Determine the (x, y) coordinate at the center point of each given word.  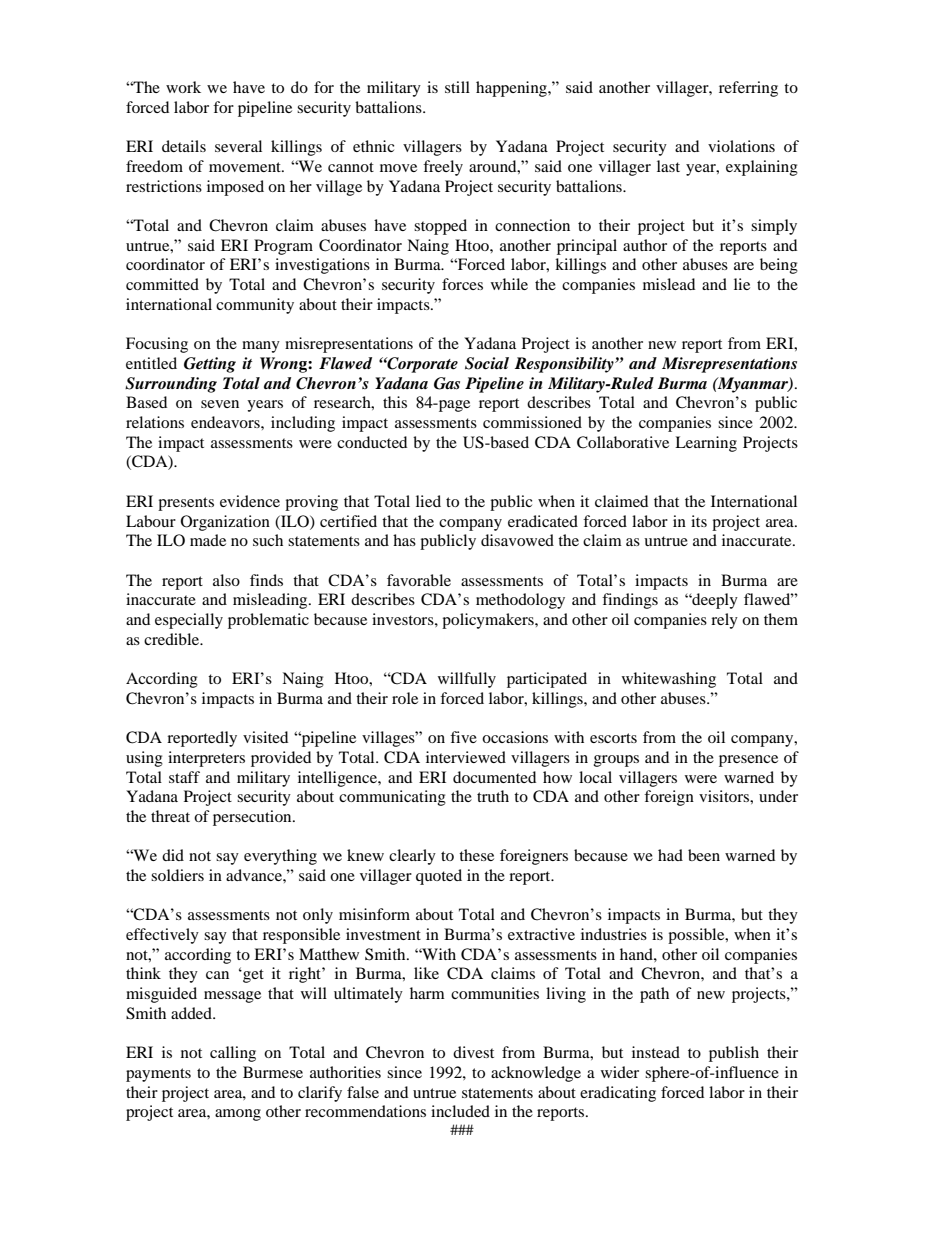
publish (734, 1054)
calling (233, 1054)
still (457, 87)
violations (741, 146)
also (226, 580)
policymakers (489, 621)
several (238, 146)
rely (724, 621)
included (460, 1111)
